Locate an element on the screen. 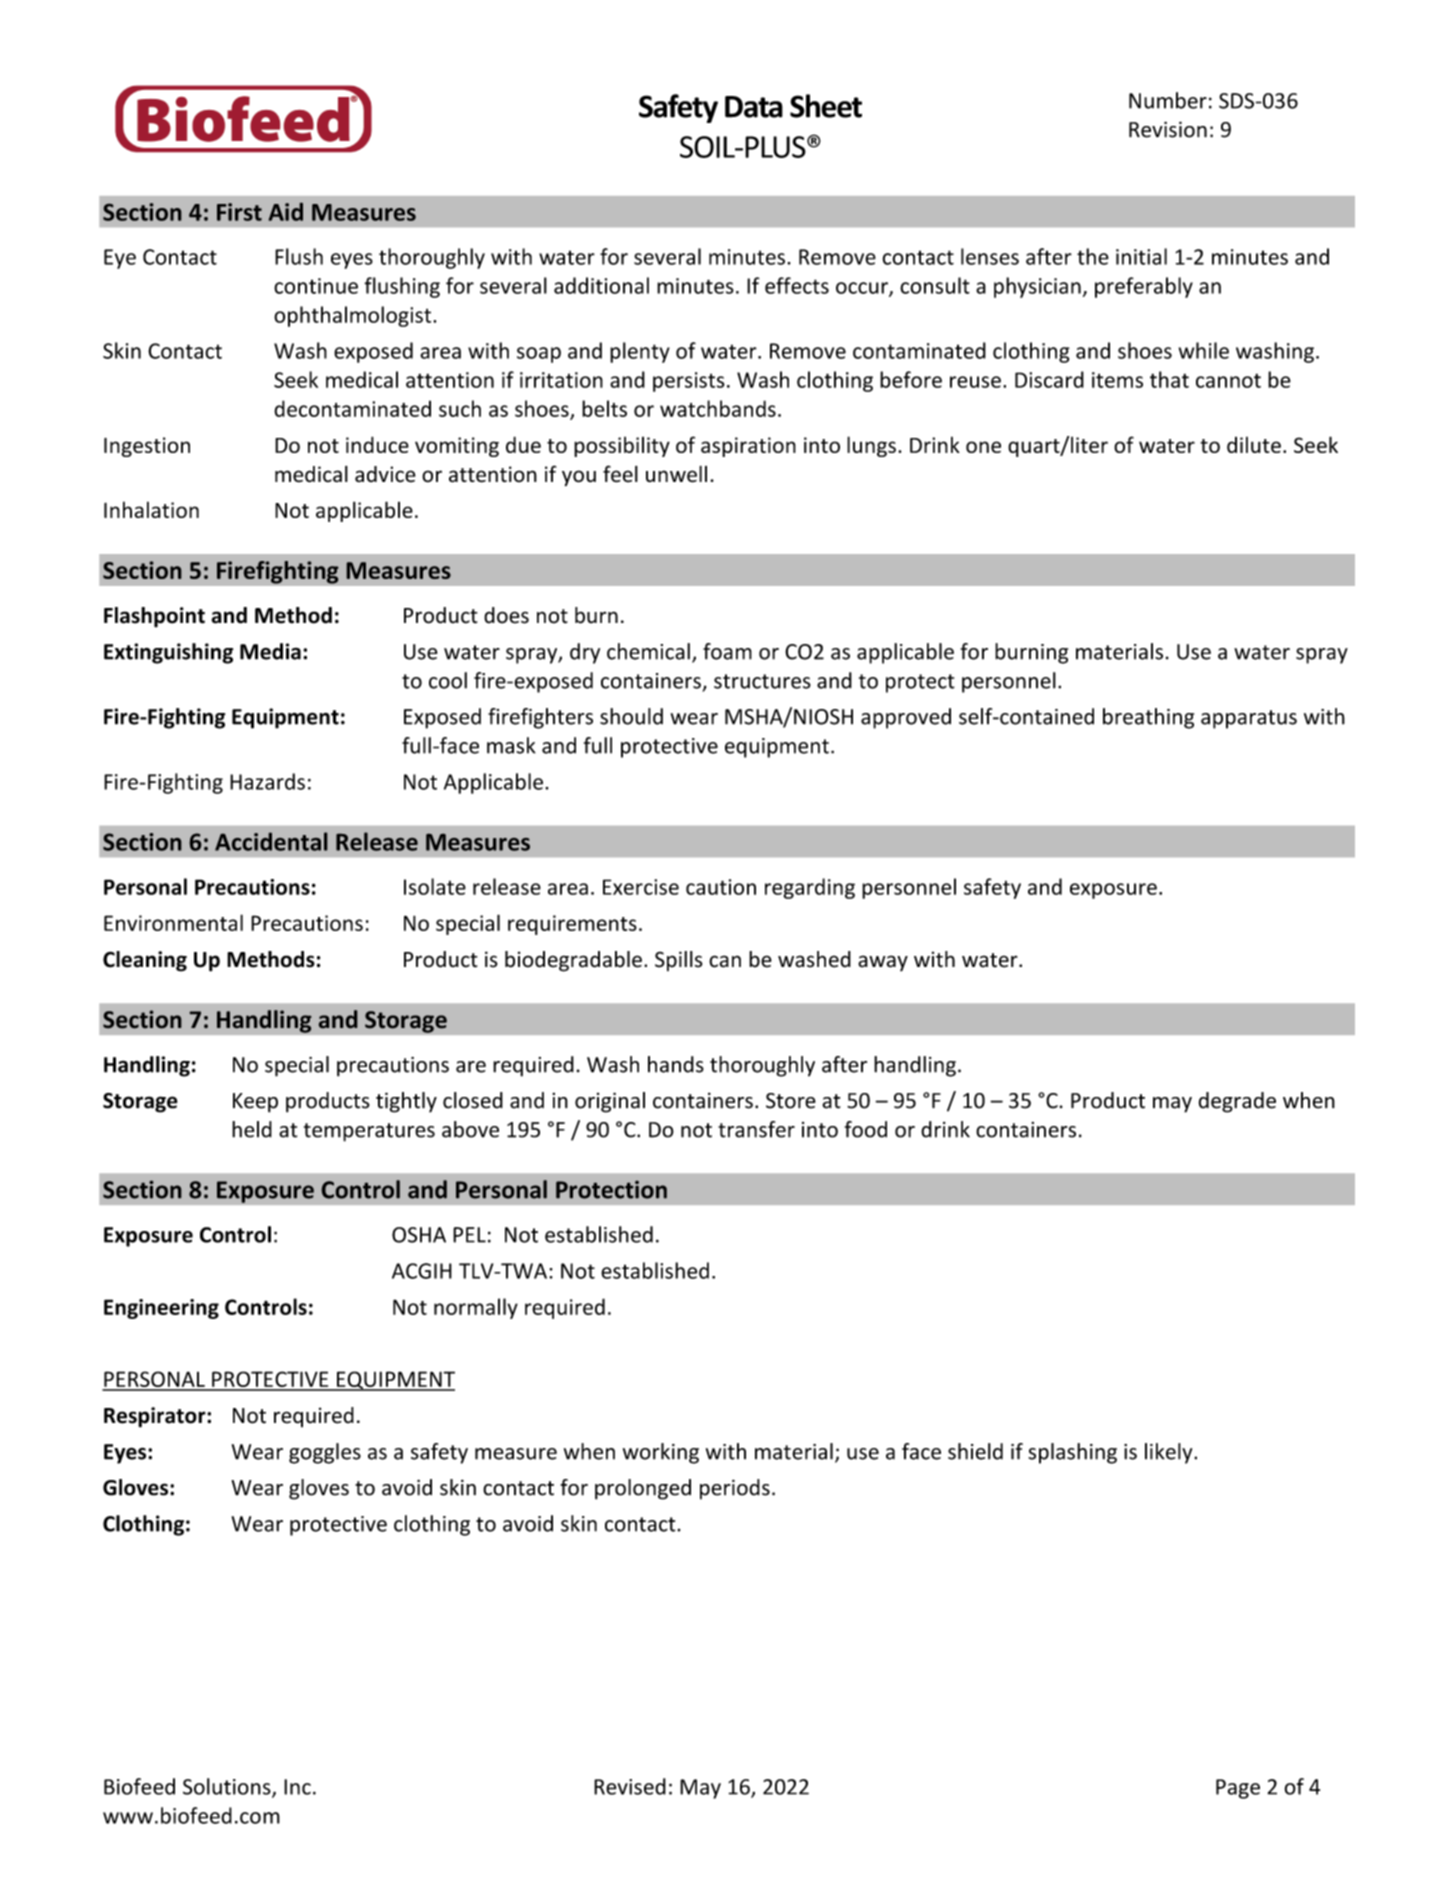 Image resolution: width=1454 pixels, height=1881 pixels. Revised is located at coordinates (630, 1786).
